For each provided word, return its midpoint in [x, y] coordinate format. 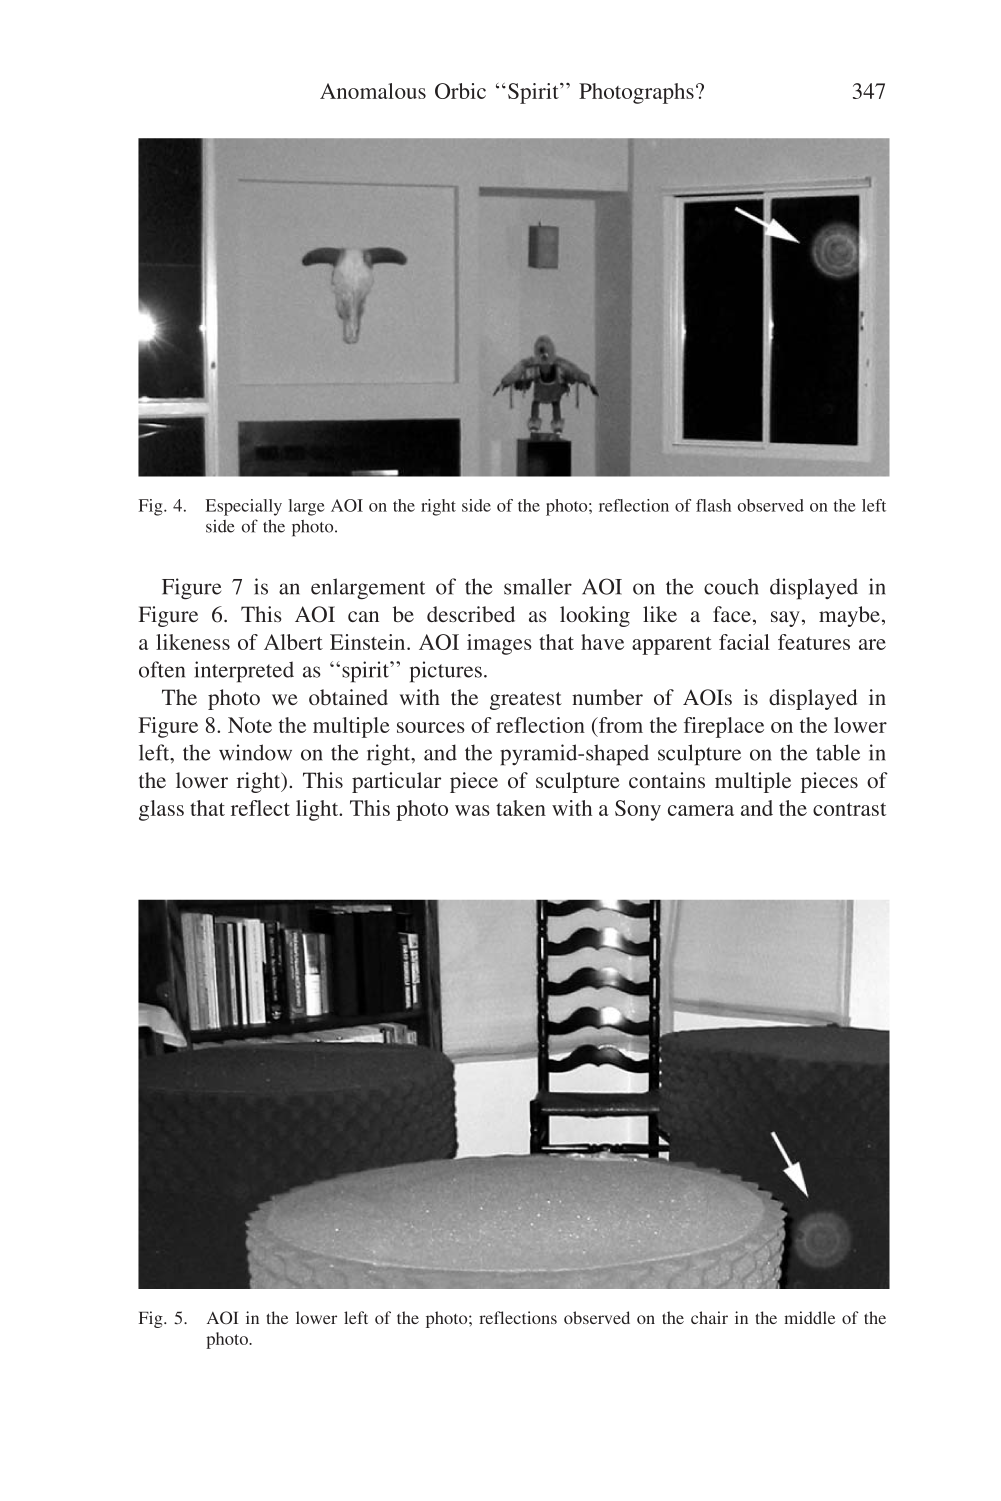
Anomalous [373, 91]
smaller [538, 586]
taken [521, 808]
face [732, 614]
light [318, 810]
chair [709, 1317]
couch [731, 586]
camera [701, 810]
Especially [244, 507]
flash [713, 505]
